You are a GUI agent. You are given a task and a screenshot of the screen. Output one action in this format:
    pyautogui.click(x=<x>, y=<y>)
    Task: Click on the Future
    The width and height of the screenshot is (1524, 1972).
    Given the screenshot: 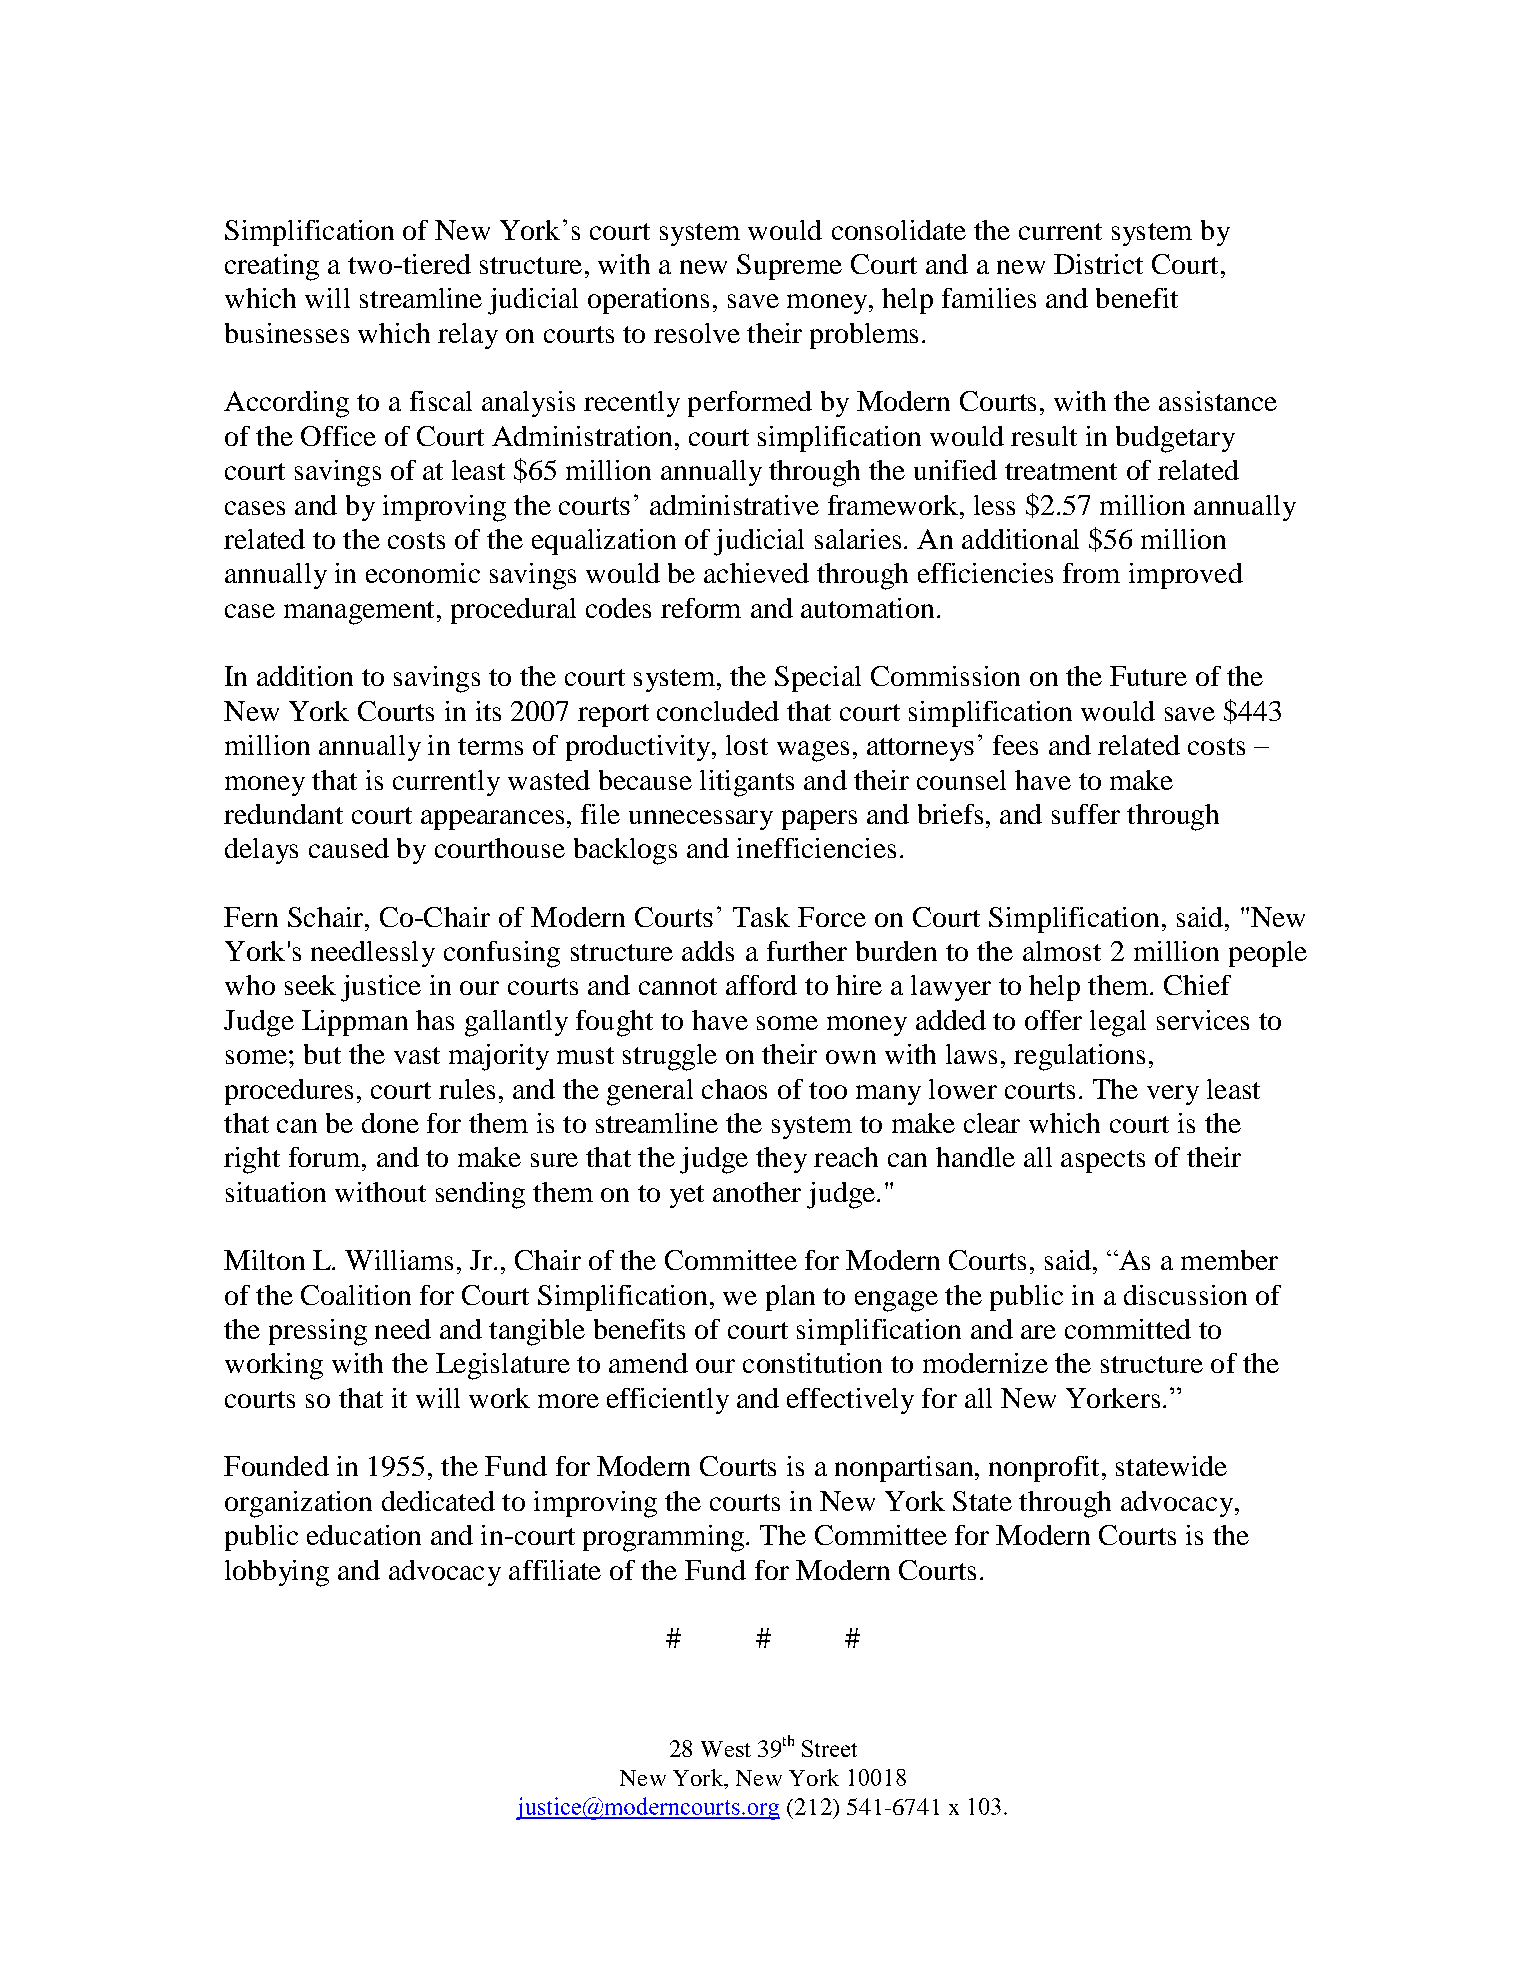 What is the action you would take?
    pyautogui.click(x=1148, y=676)
